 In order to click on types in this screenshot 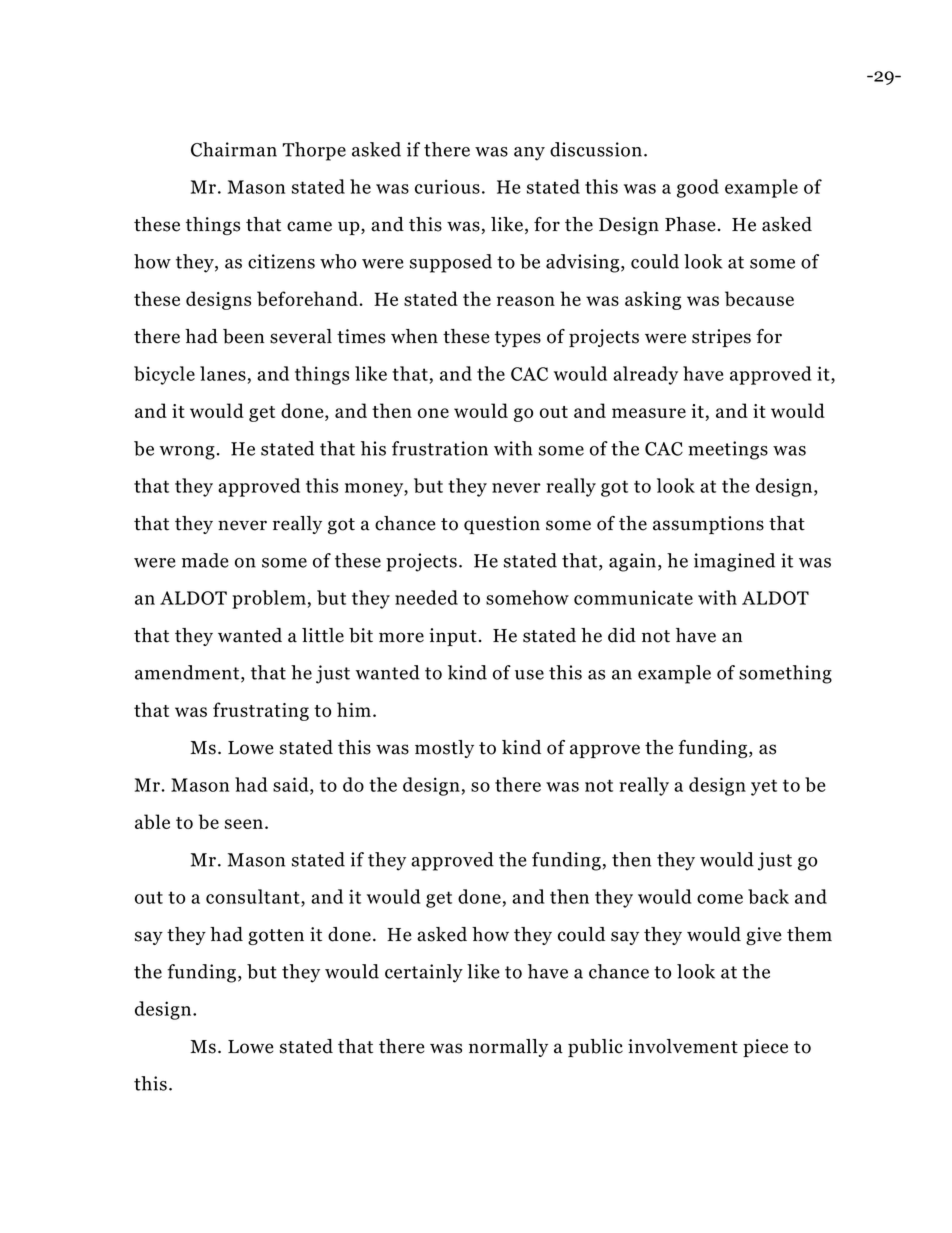, I will do `click(518, 339)`.
